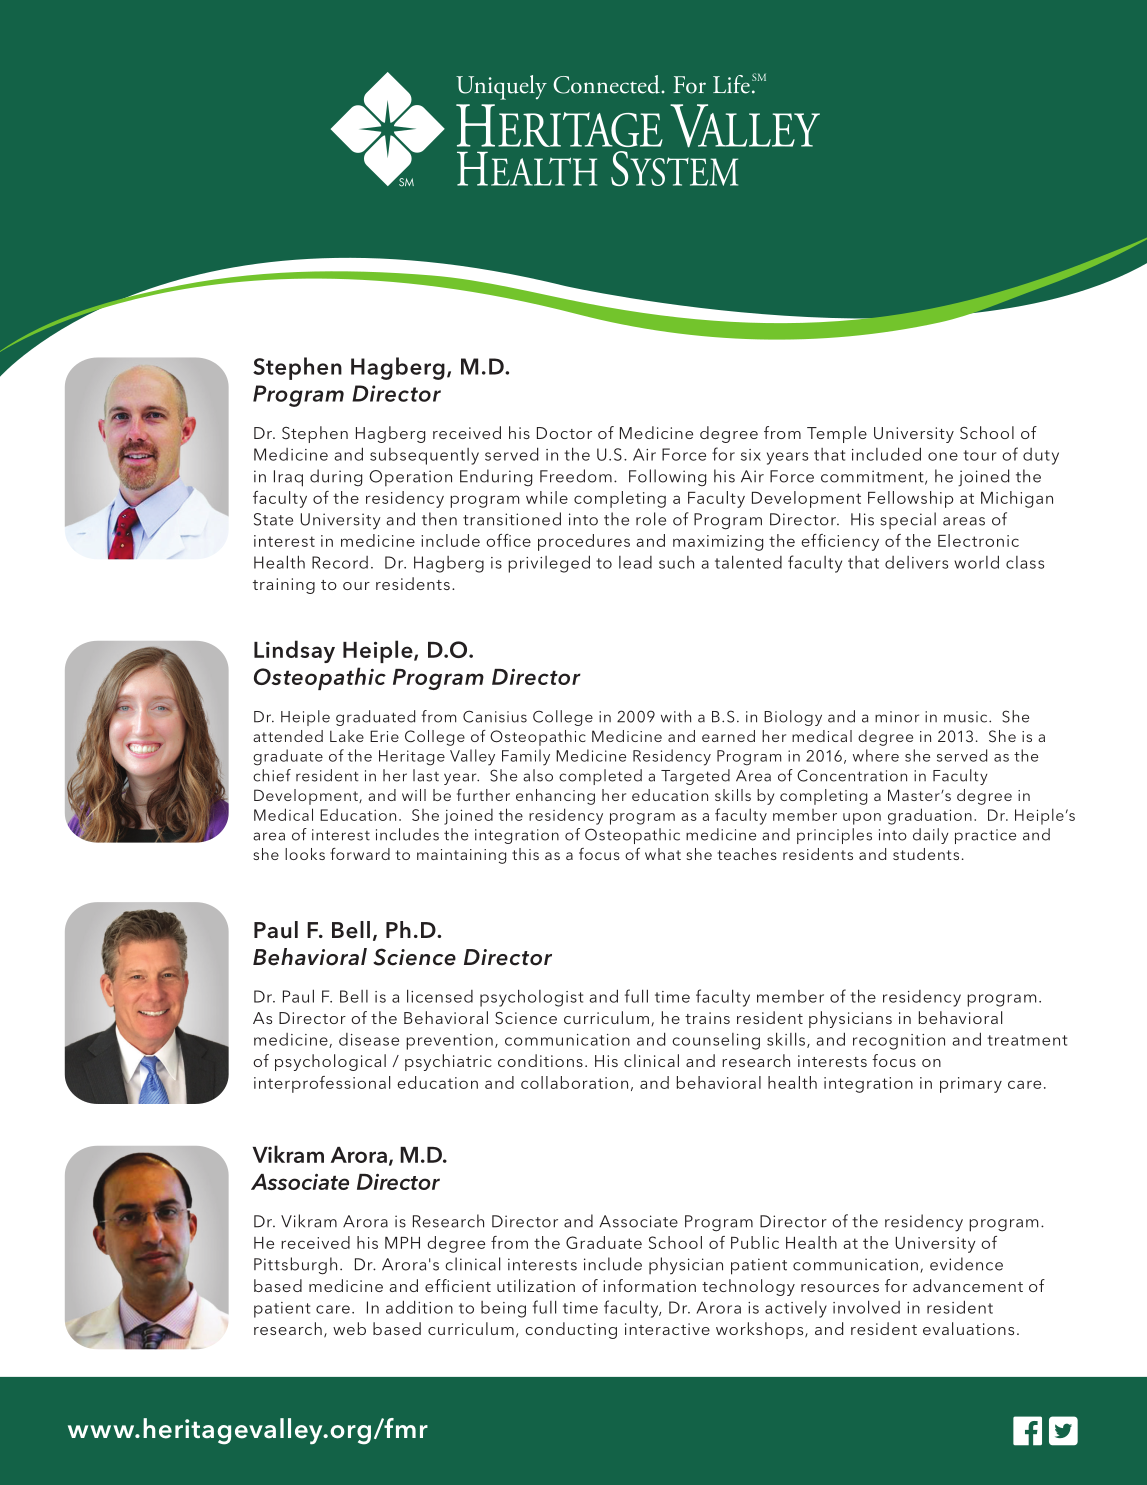 The image size is (1147, 1485). What do you see at coordinates (979, 455) in the document?
I see `tour` at bounding box center [979, 455].
